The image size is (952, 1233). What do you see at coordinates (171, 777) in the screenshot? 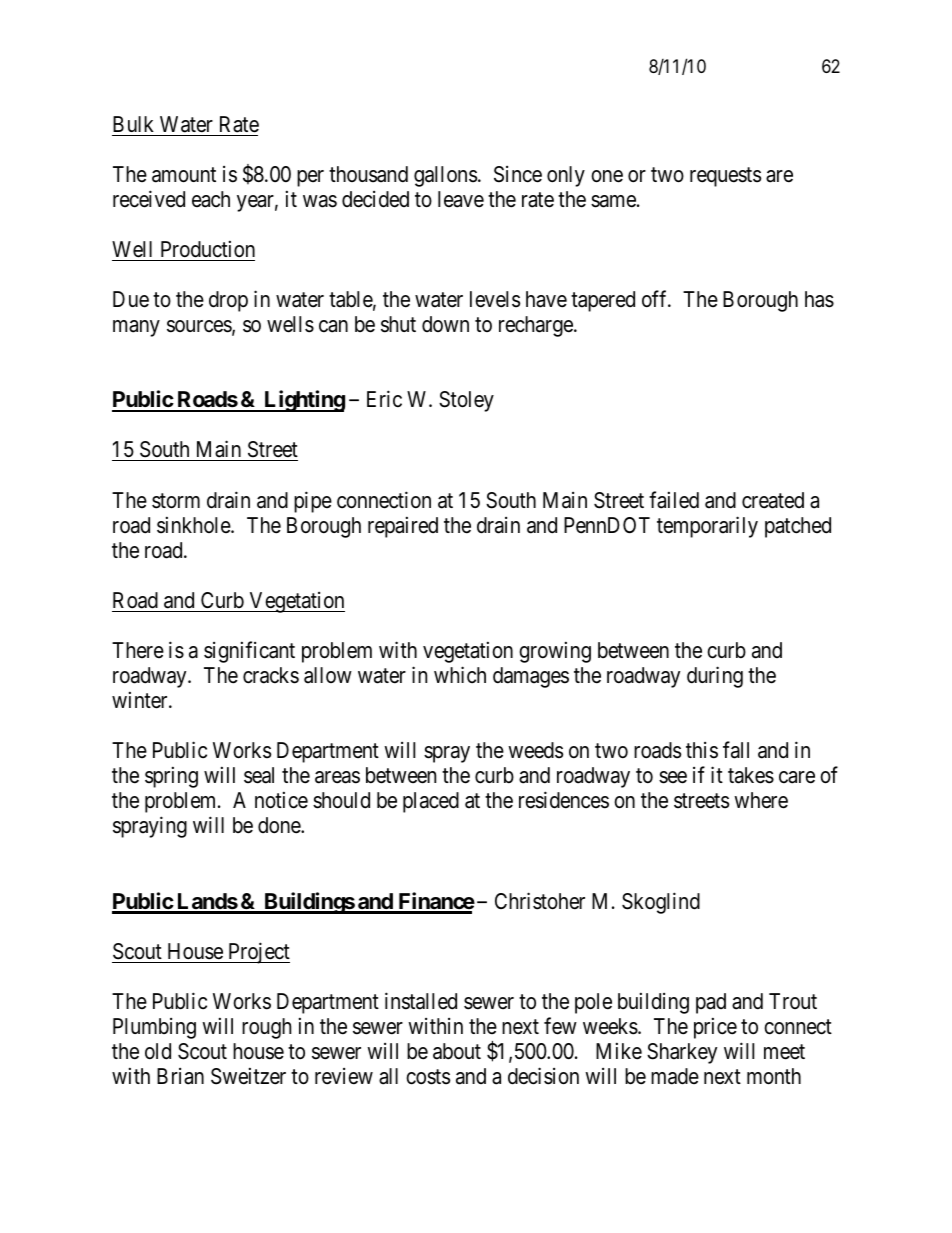
I see `spring` at bounding box center [171, 777].
